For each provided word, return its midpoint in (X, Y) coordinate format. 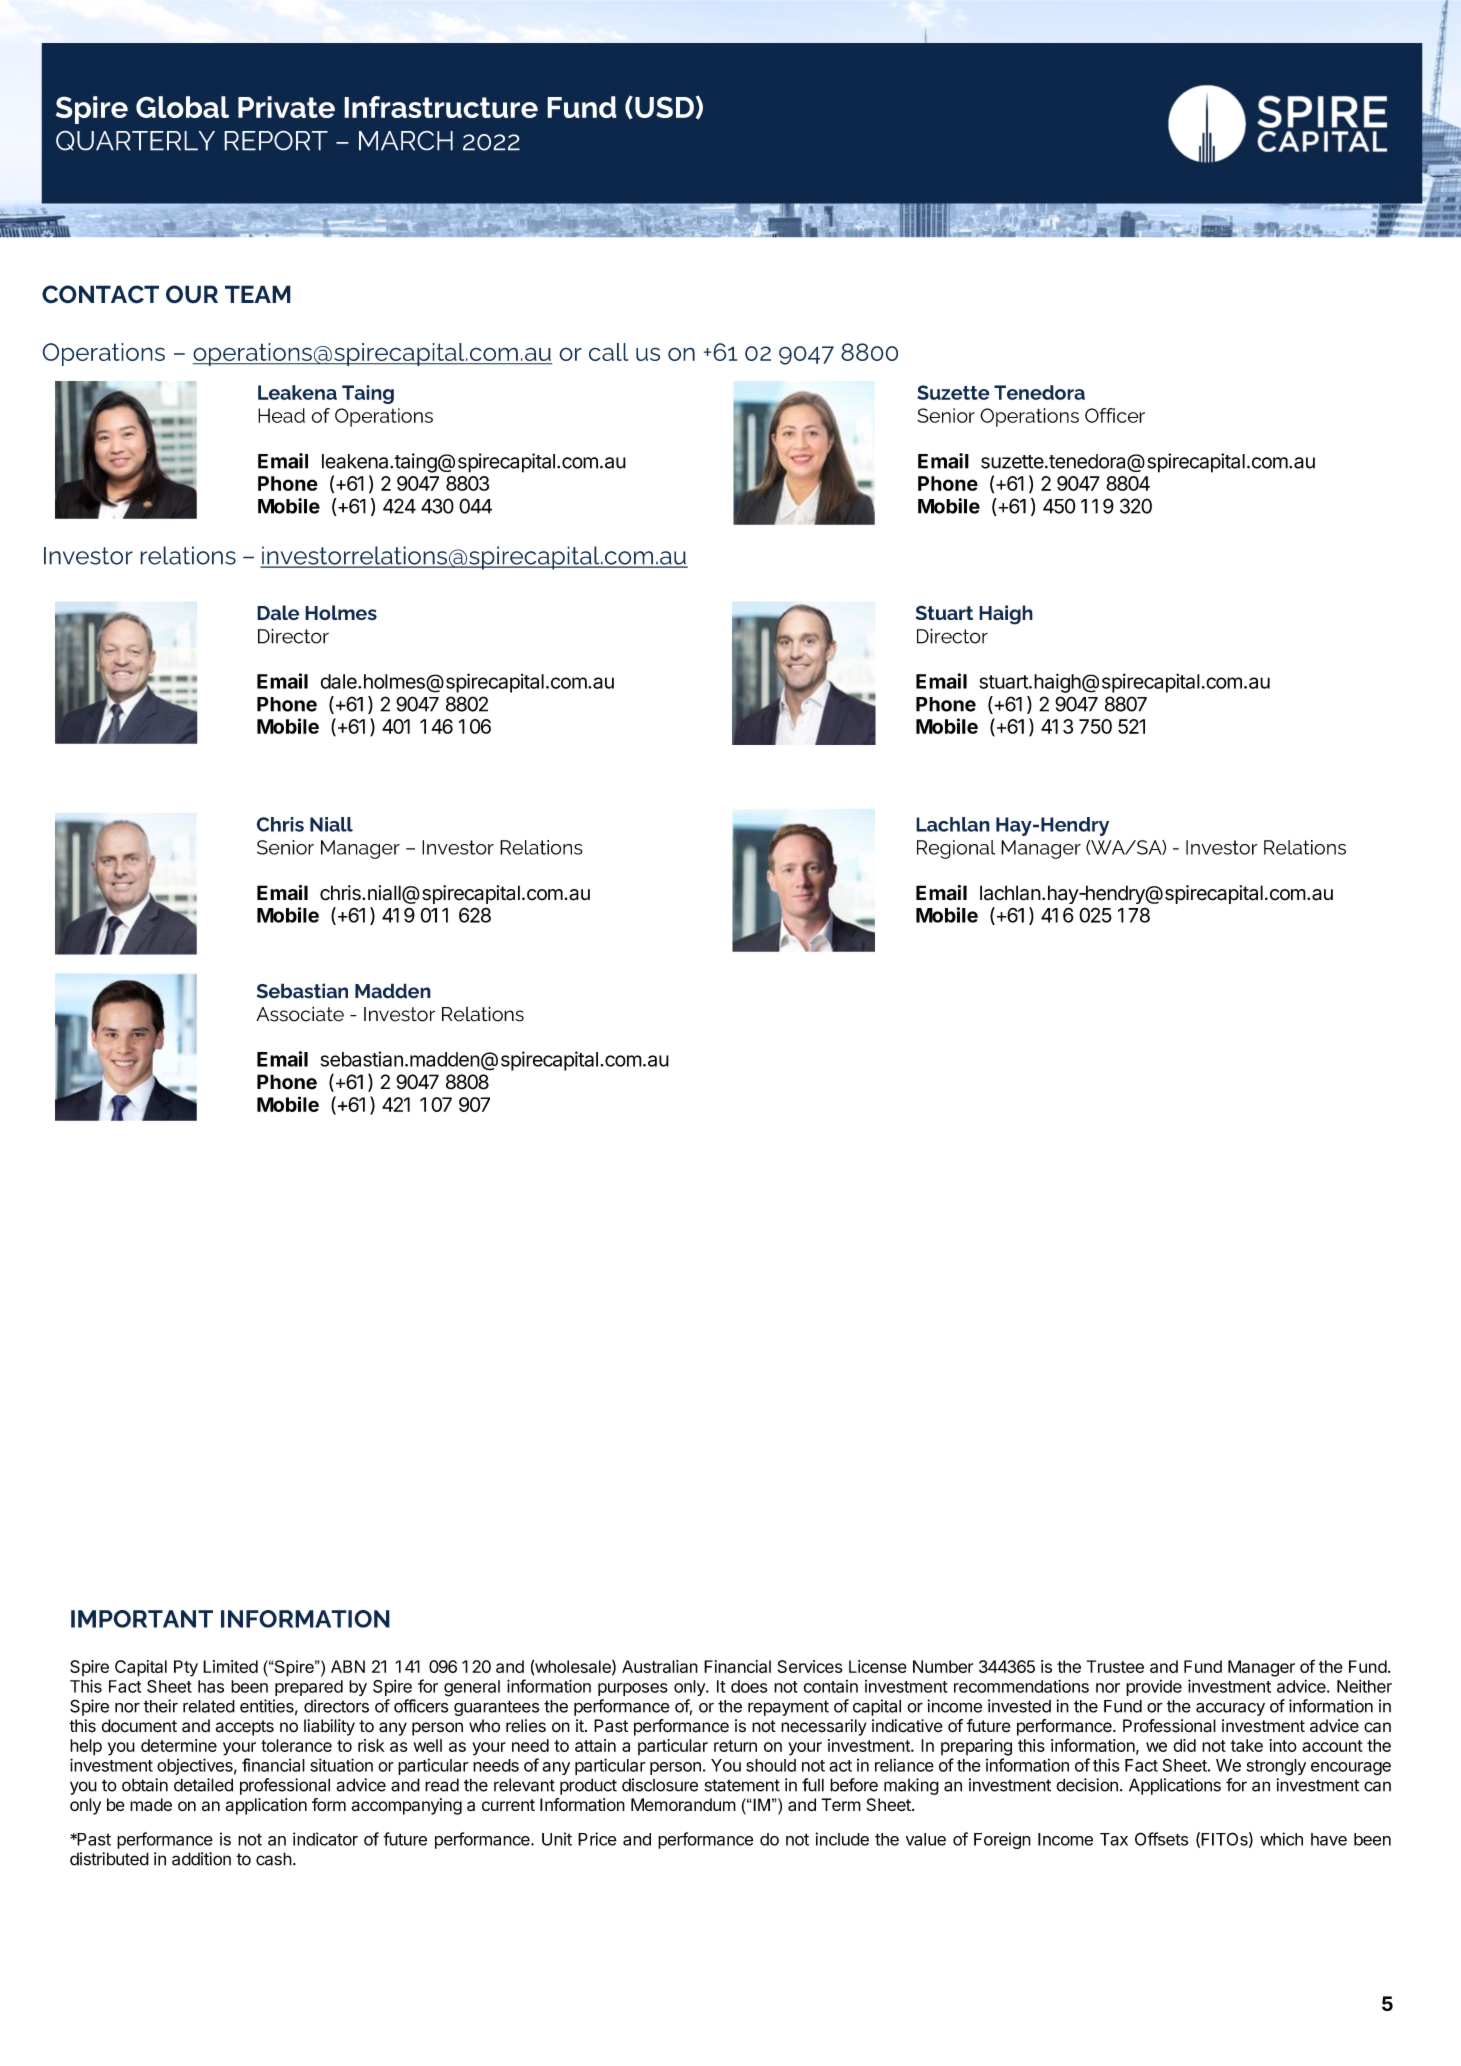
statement (742, 1785)
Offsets (1161, 1839)
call (609, 352)
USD (664, 107)
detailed (203, 1785)
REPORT (276, 140)
